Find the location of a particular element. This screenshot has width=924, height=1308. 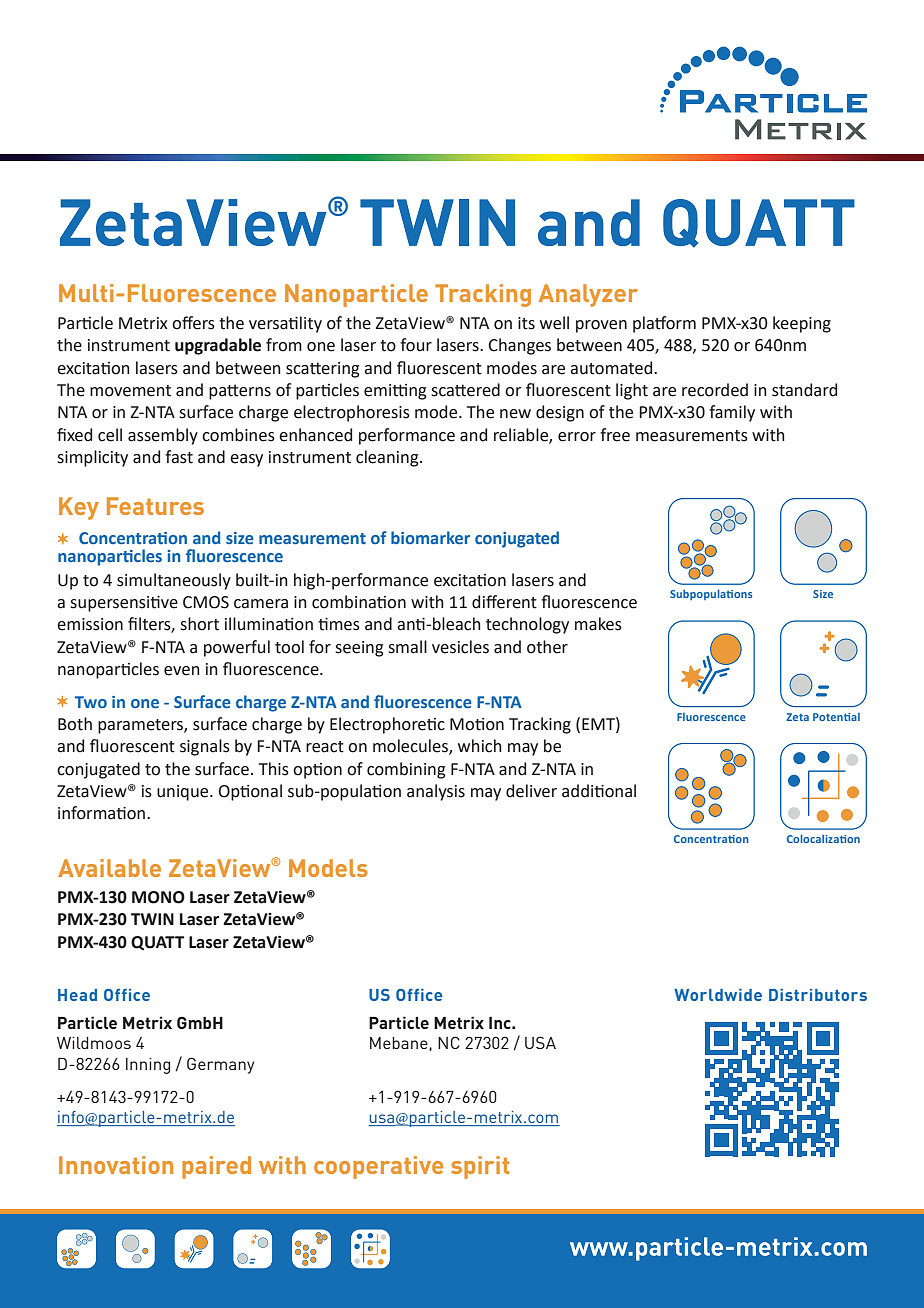

Features is located at coordinates (155, 506).
